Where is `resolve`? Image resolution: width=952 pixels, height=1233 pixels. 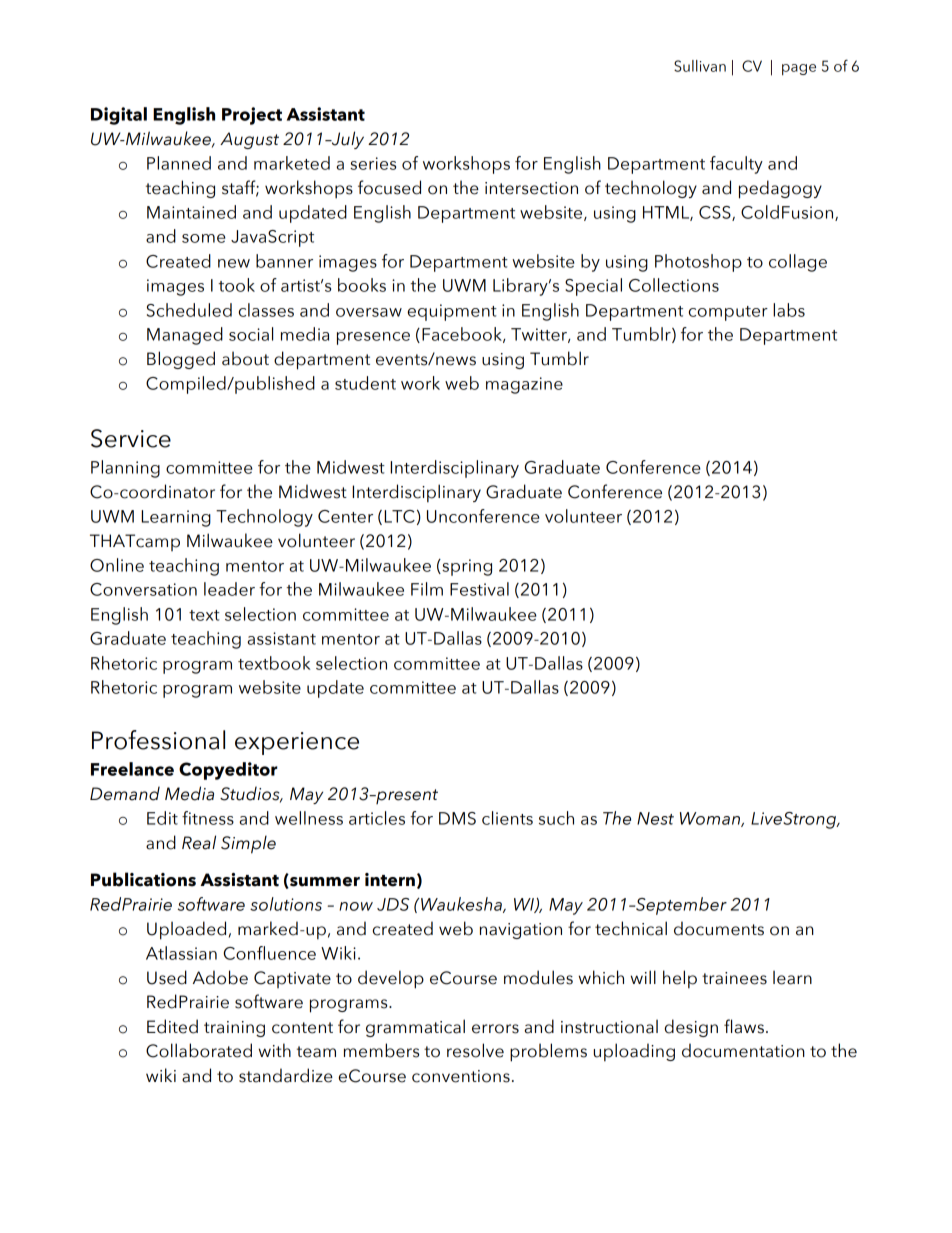 resolve is located at coordinates (475, 1050).
